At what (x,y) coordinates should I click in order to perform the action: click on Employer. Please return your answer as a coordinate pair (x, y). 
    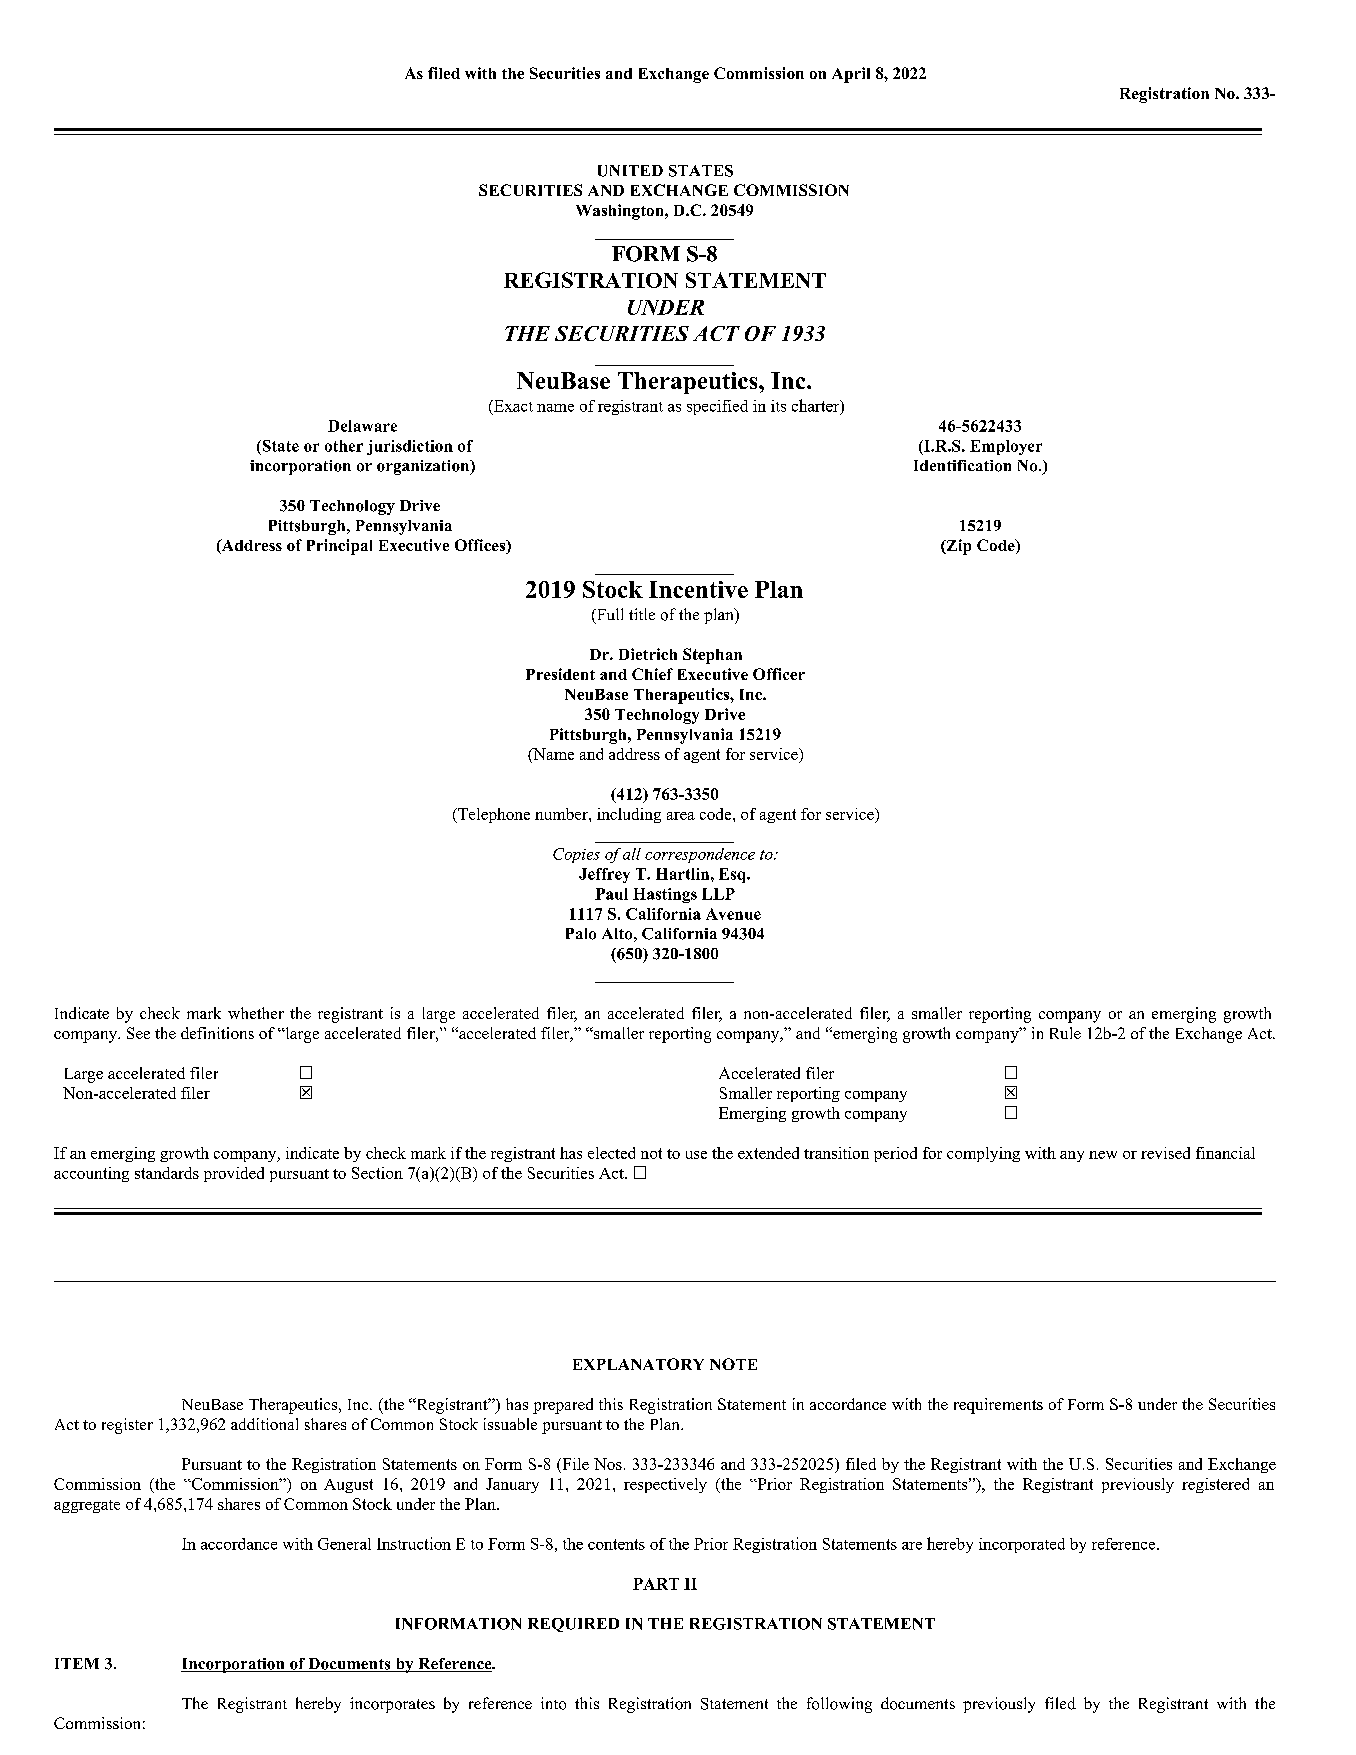
    Looking at the image, I should click on (1006, 447).
